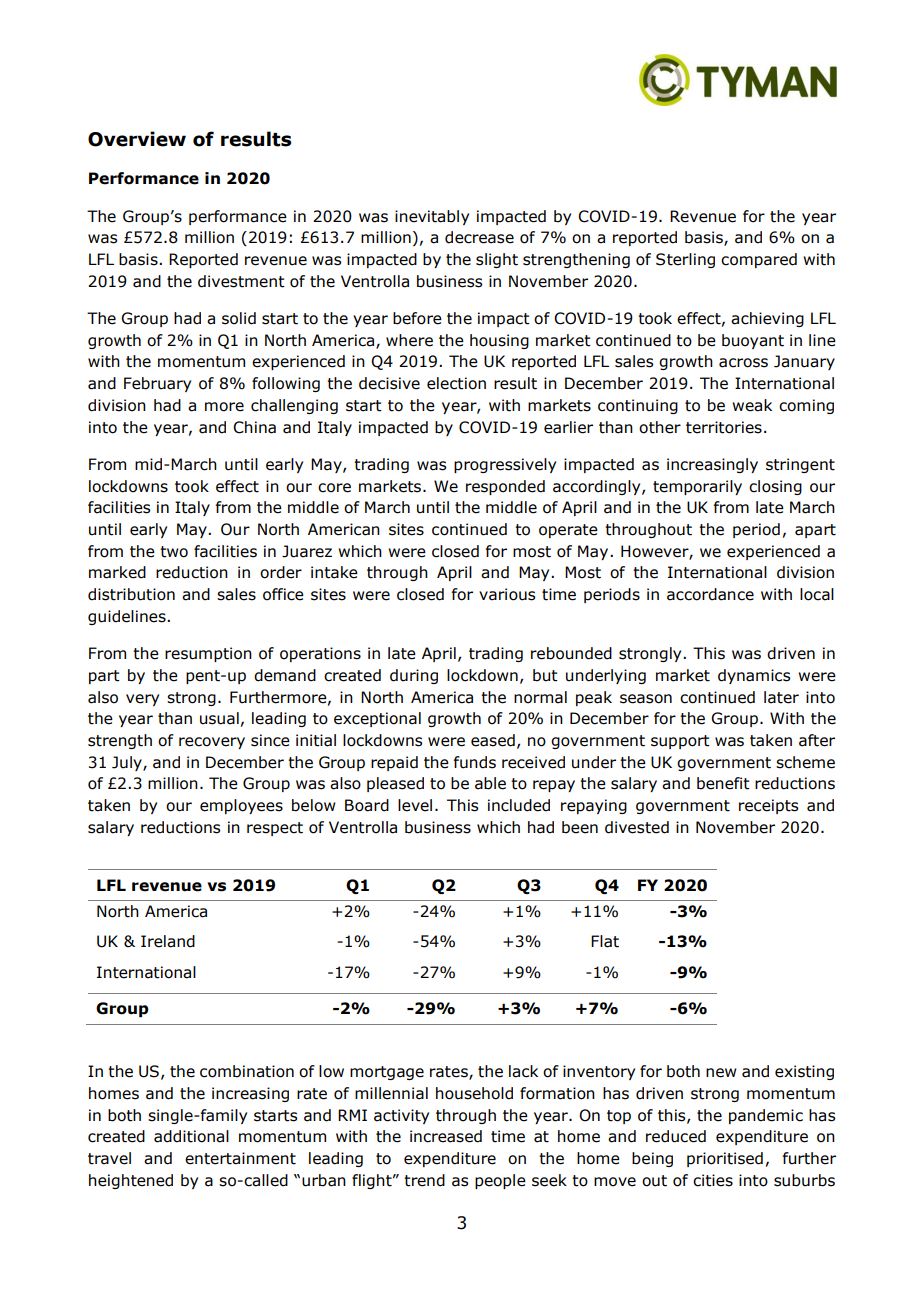 The width and height of the screenshot is (924, 1308). Describe the element at coordinates (759, 260) in the screenshot. I see `compared` at that location.
